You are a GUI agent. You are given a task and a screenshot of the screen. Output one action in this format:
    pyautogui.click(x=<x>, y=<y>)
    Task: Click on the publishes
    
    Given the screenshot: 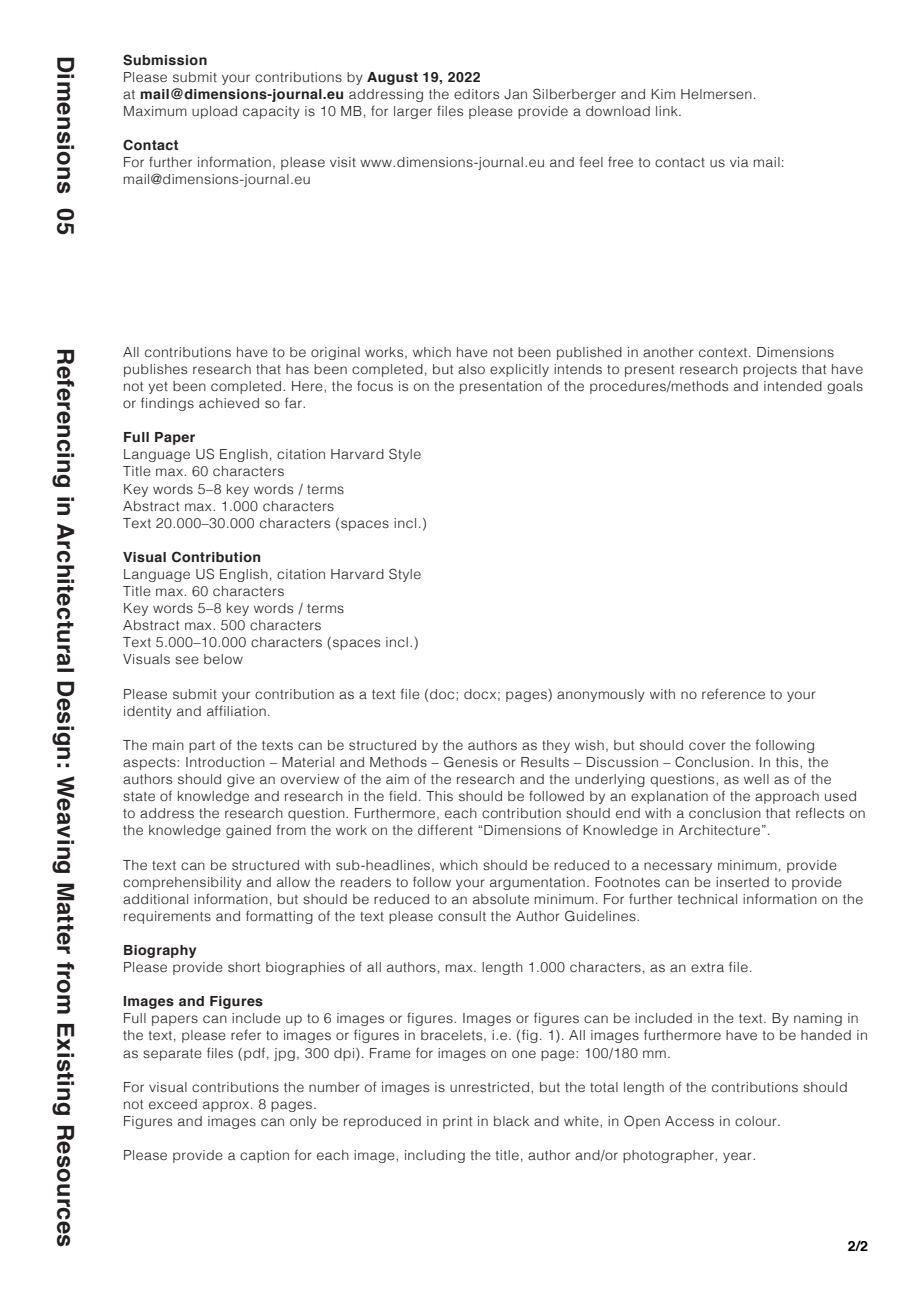 What is the action you would take?
    pyautogui.click(x=155, y=370)
